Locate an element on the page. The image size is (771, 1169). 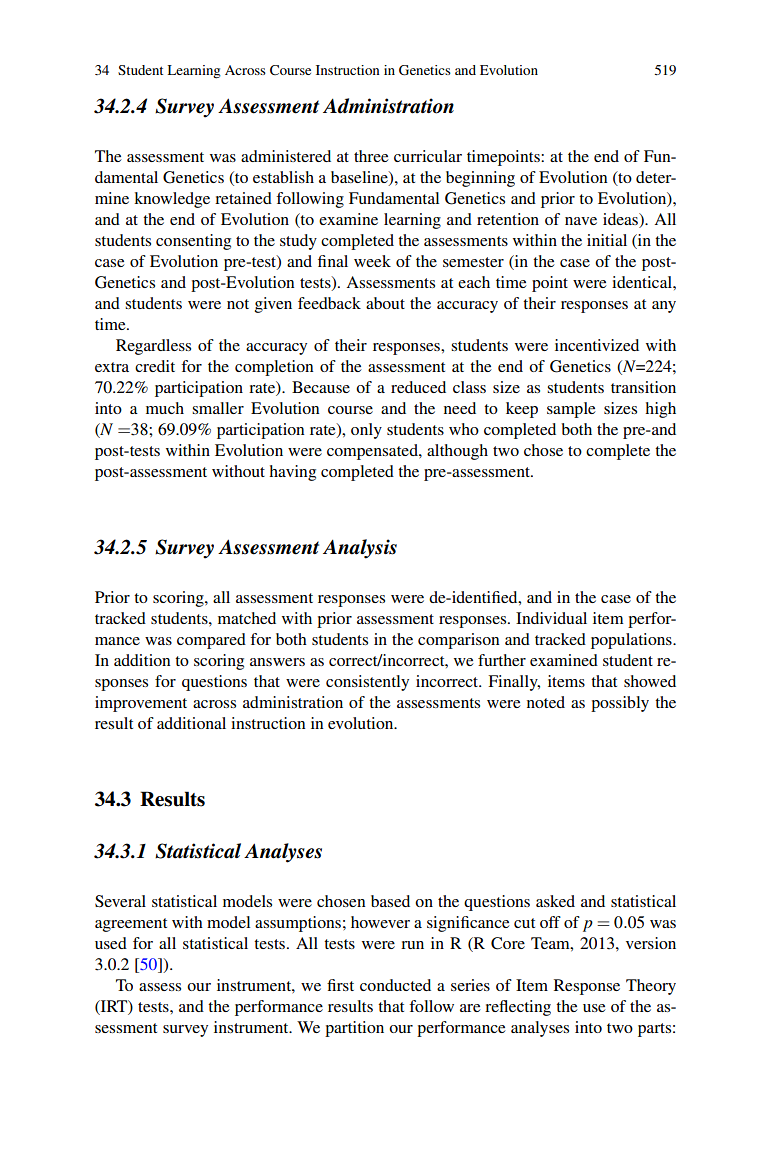
used is located at coordinates (111, 943).
